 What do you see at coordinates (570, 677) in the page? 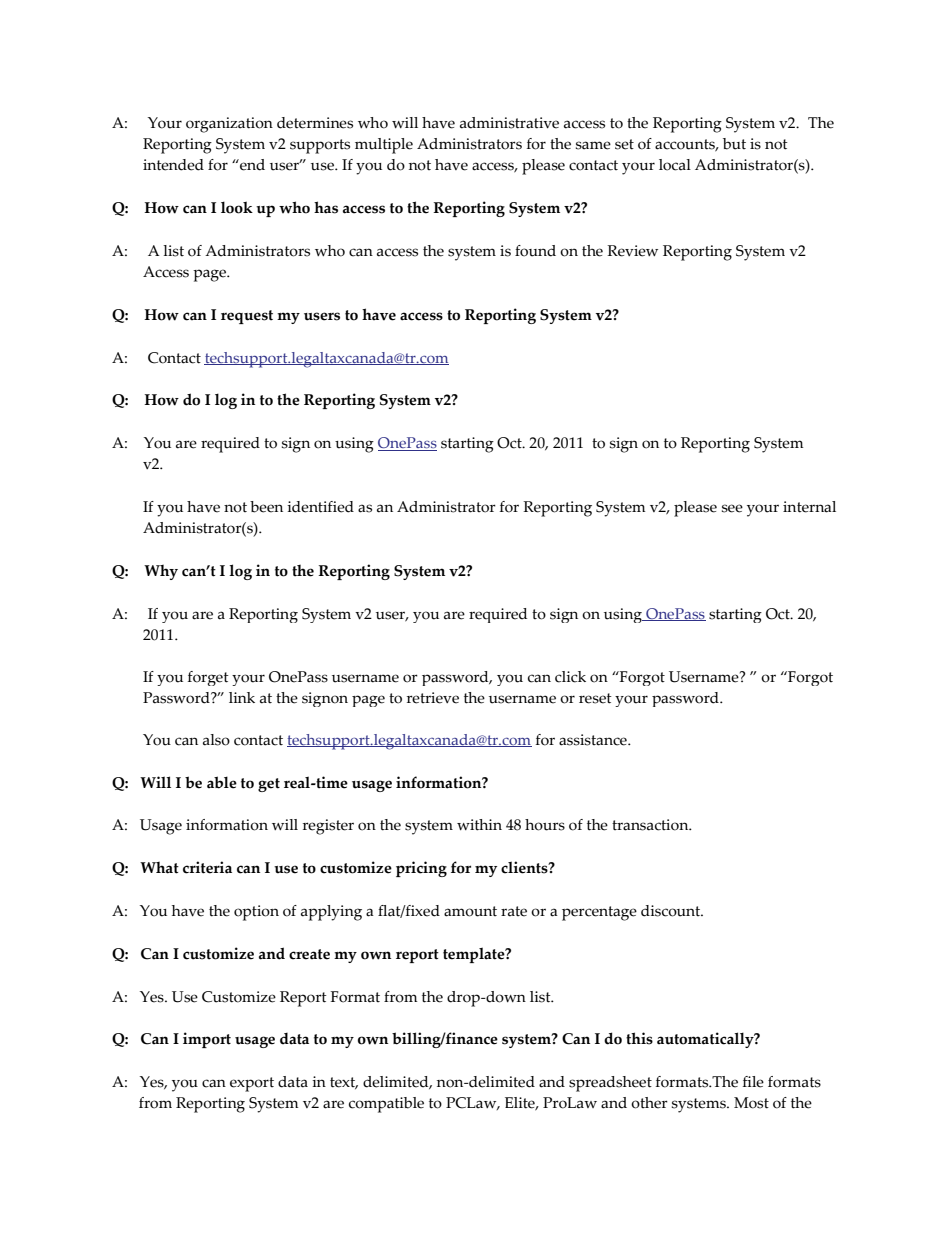
I see `click` at bounding box center [570, 677].
